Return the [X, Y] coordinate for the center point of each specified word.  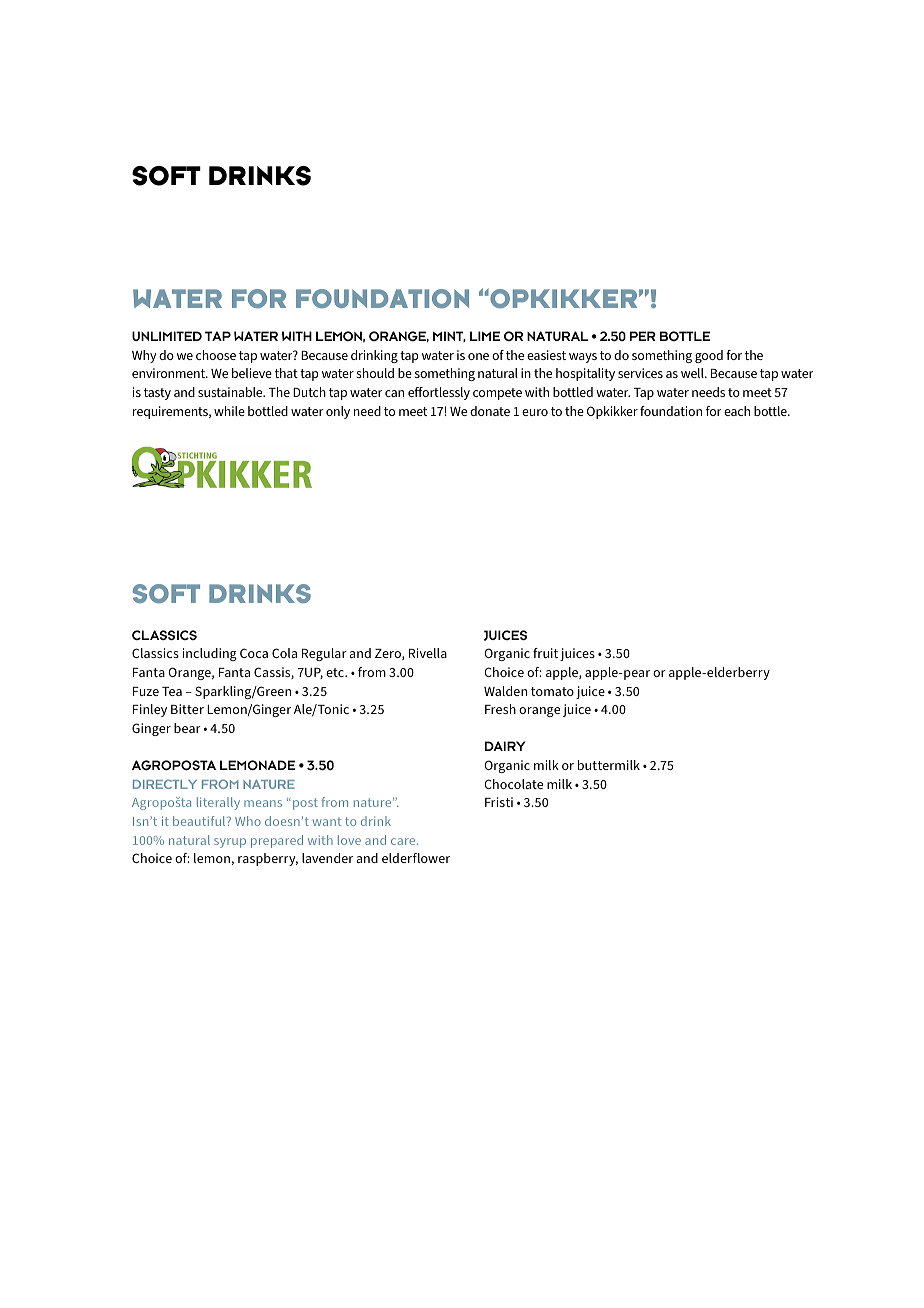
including [210, 654]
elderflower [416, 858]
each [737, 411]
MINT [449, 336]
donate [490, 411]
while [229, 411]
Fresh [500, 709]
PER [643, 336]
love [349, 840]
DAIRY [505, 746]
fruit [545, 653]
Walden [505, 691]
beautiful [200, 821]
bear [187, 728]
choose [216, 355]
